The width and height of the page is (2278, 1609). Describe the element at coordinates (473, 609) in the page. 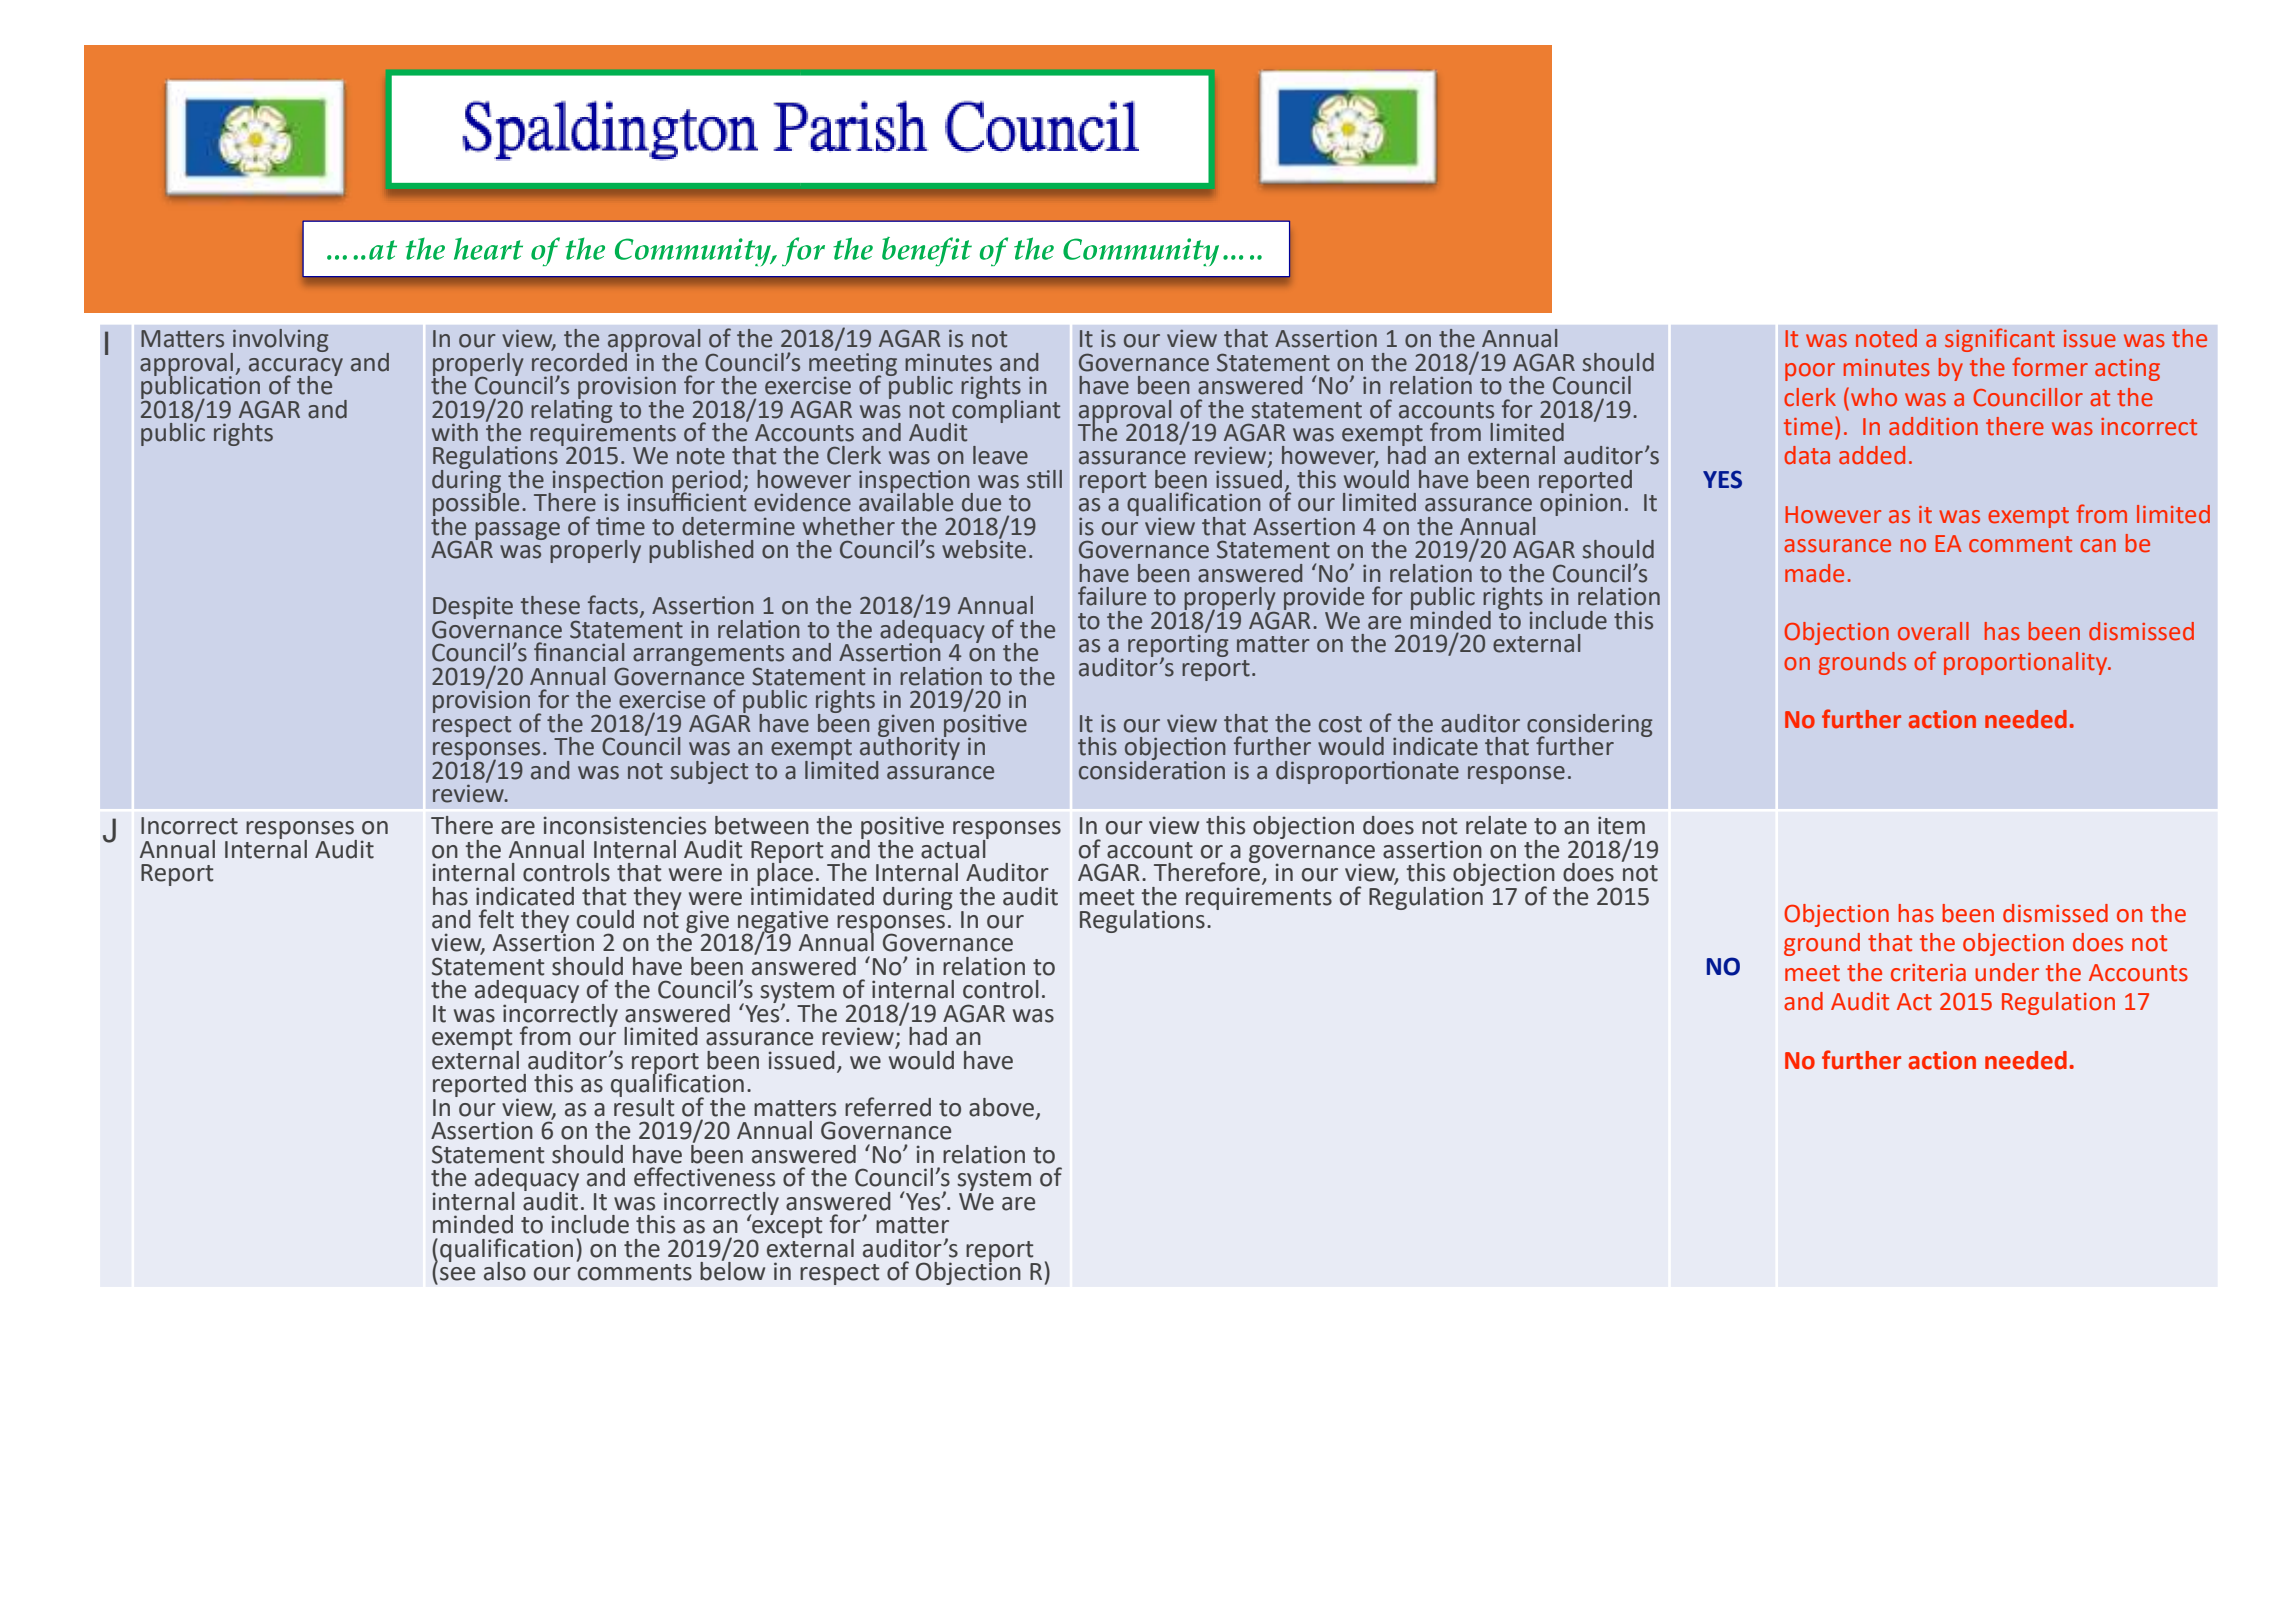

I see `Despite` at that location.
